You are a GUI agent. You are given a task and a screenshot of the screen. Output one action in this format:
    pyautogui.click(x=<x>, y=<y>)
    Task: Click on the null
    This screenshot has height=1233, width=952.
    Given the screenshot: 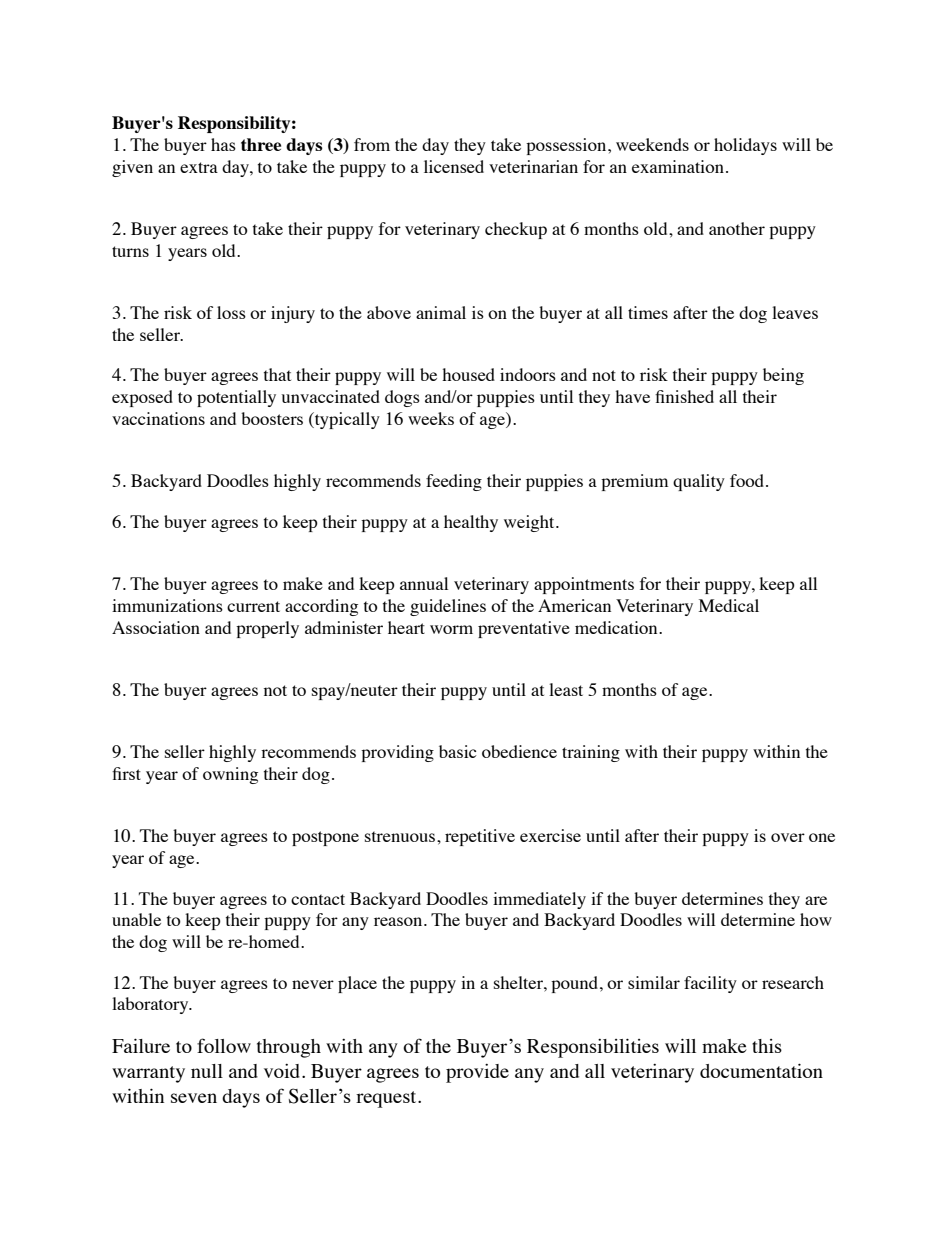 What is the action you would take?
    pyautogui.click(x=207, y=1071)
